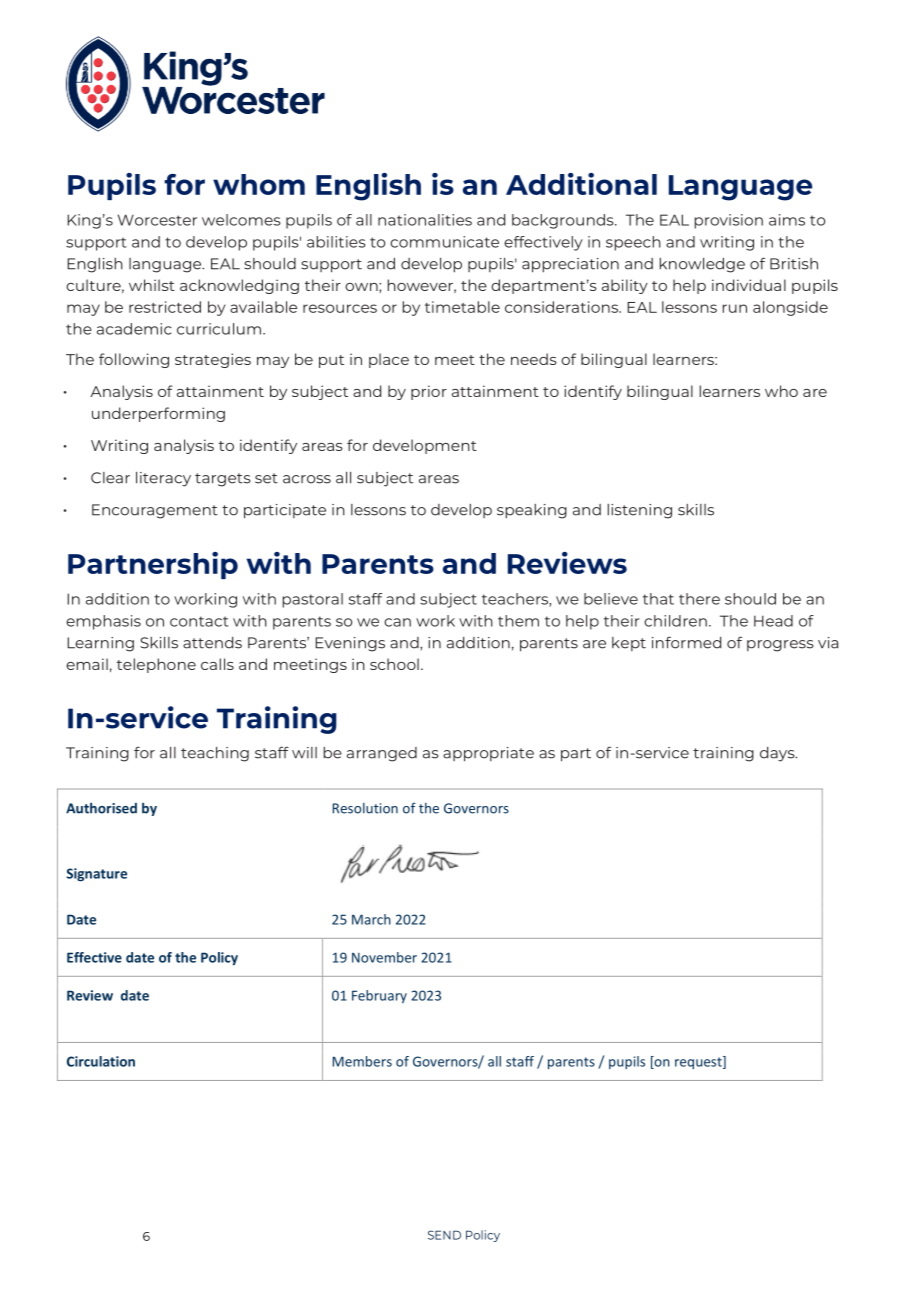  Describe the element at coordinates (425, 220) in the page. I see `nationalities` at that location.
